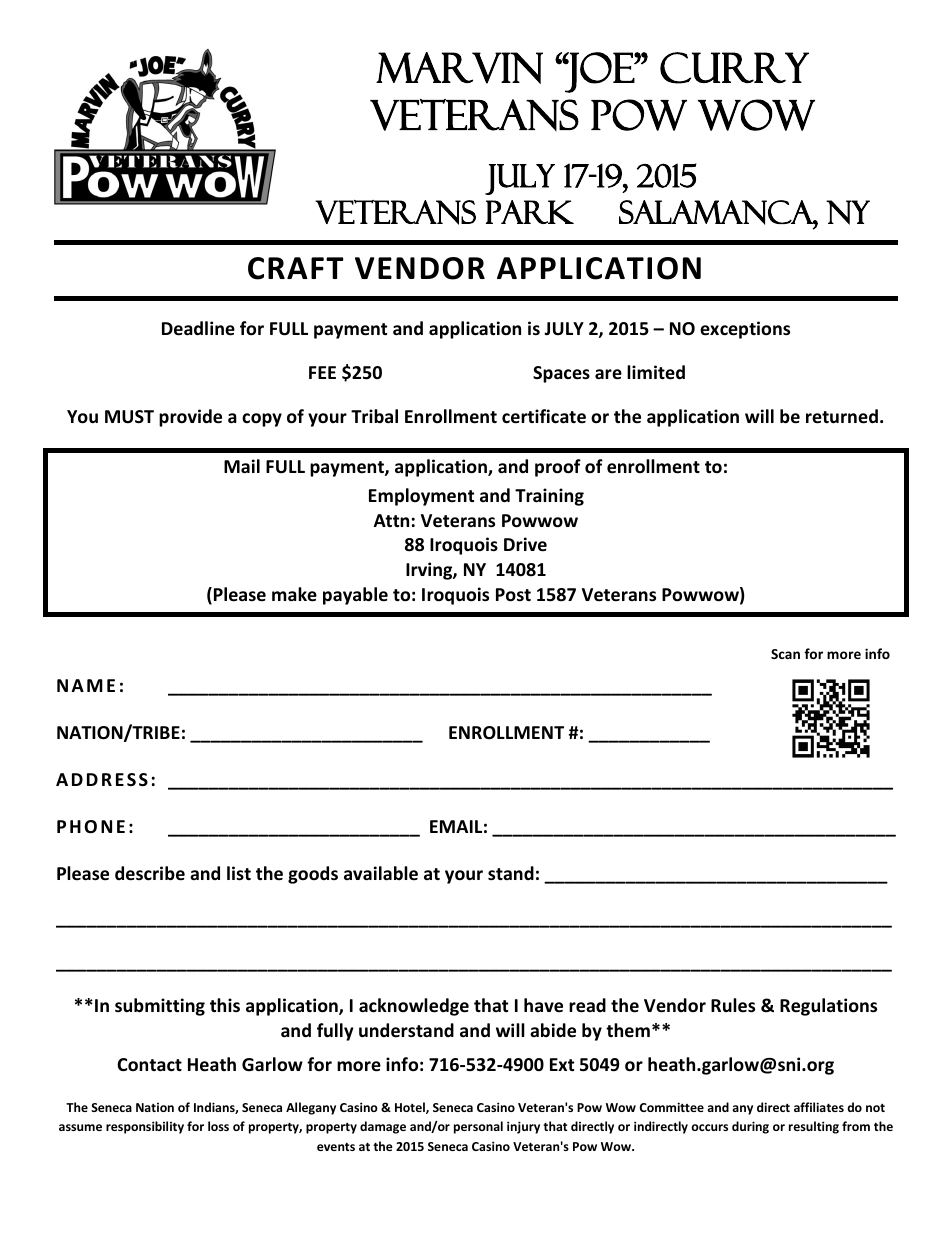 The image size is (952, 1233). I want to click on Deadline, so click(198, 328).
